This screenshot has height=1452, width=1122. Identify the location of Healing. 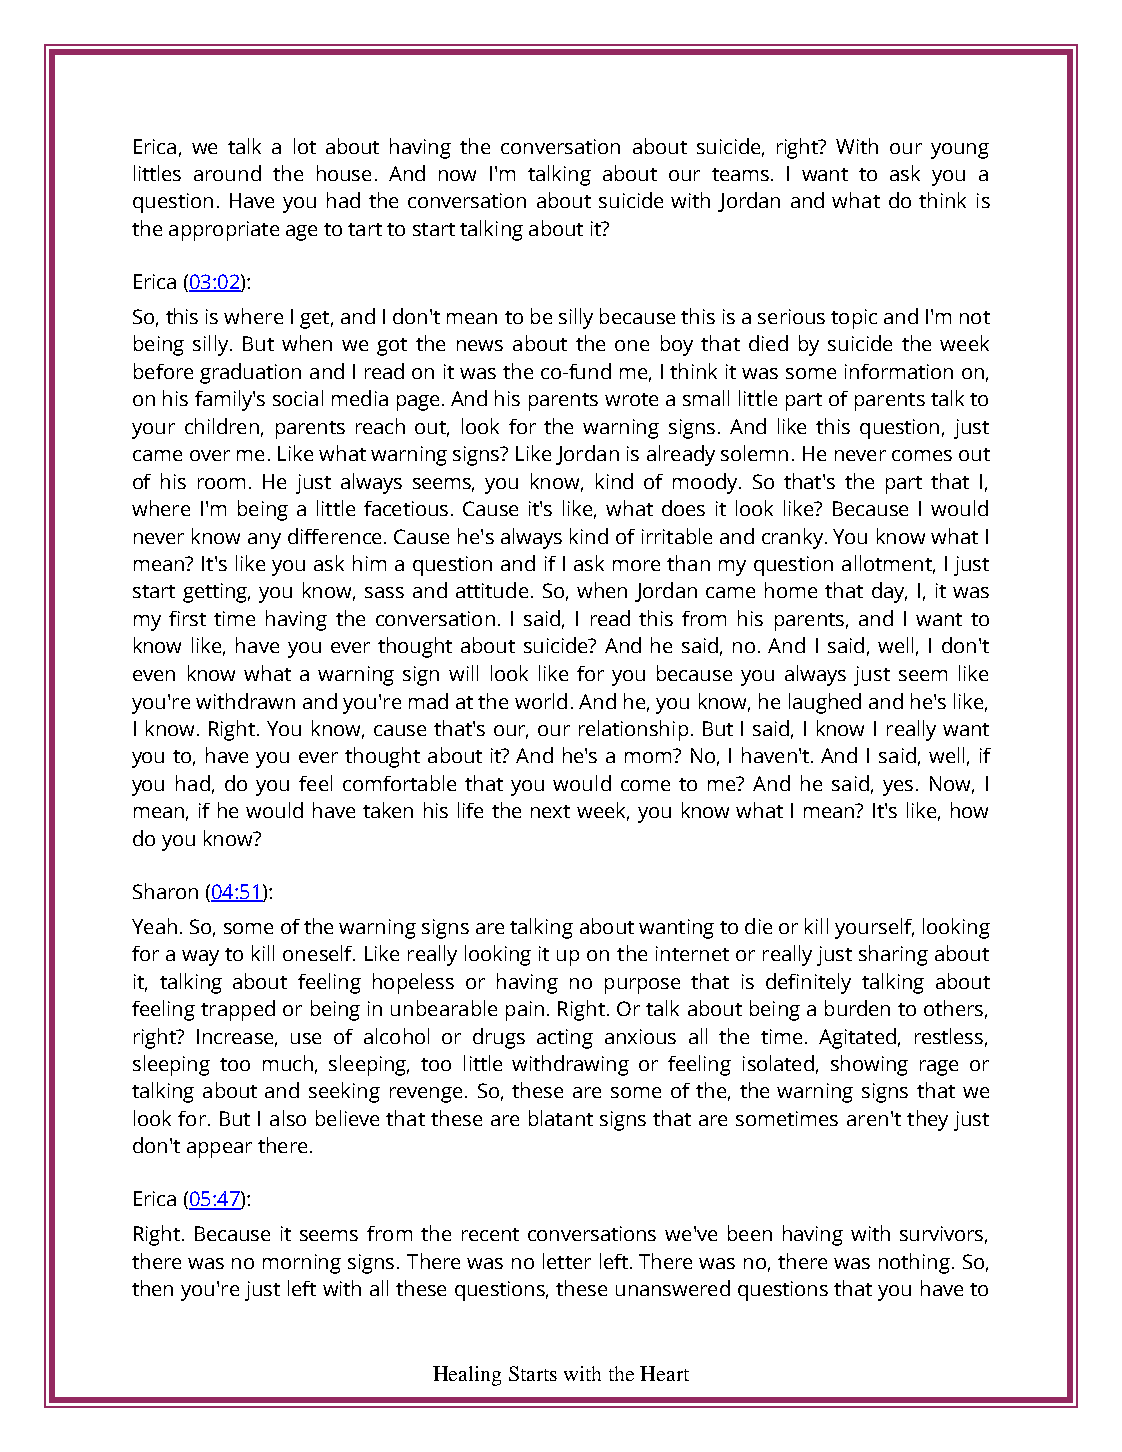
(467, 1376).
